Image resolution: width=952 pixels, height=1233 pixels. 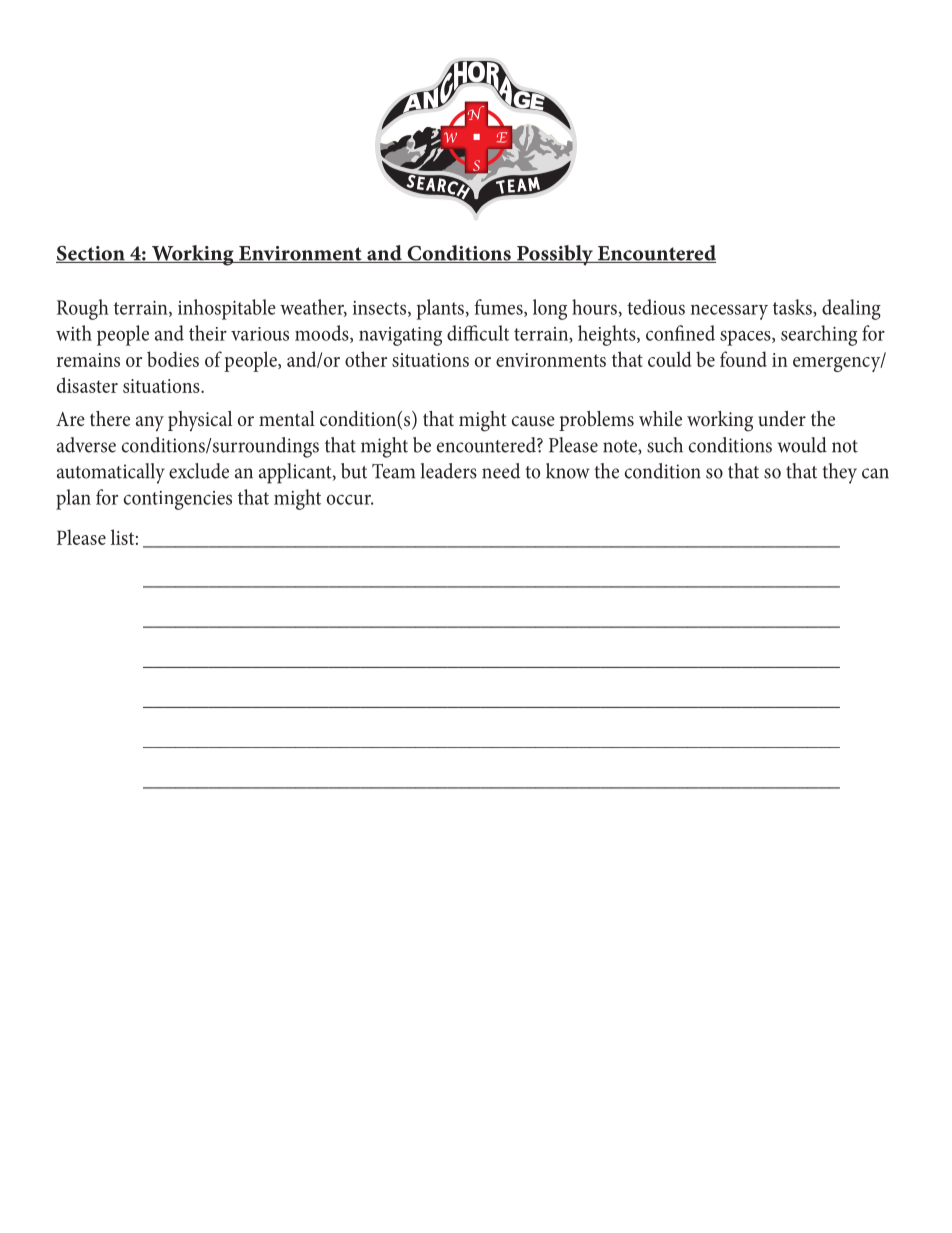 I want to click on Possibly, so click(x=555, y=255).
